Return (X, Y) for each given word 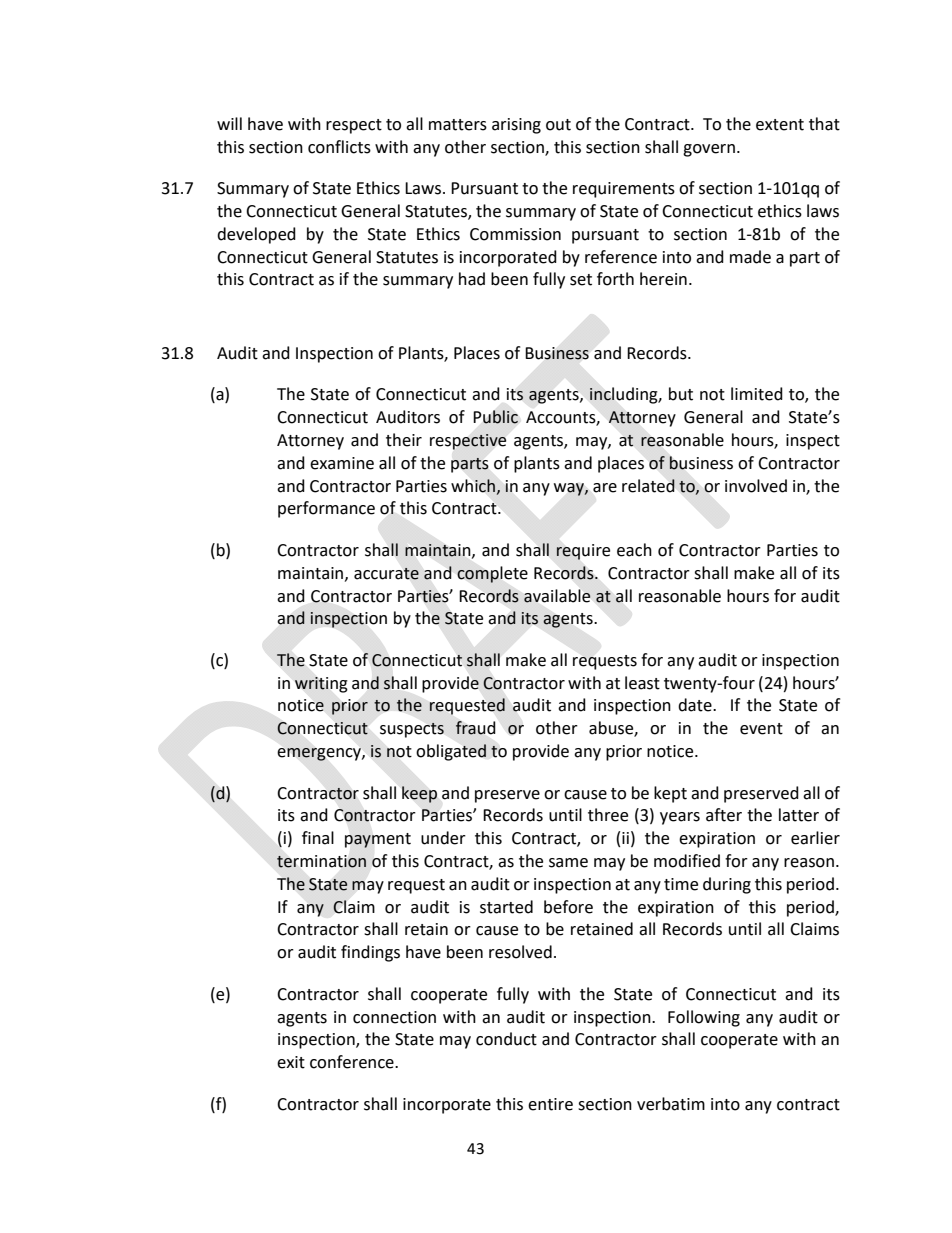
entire (550, 1104)
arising (516, 126)
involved (756, 486)
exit (291, 1062)
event (761, 729)
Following (704, 1018)
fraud (475, 728)
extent (780, 125)
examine (342, 463)
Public (496, 417)
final (318, 838)
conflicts (339, 147)
